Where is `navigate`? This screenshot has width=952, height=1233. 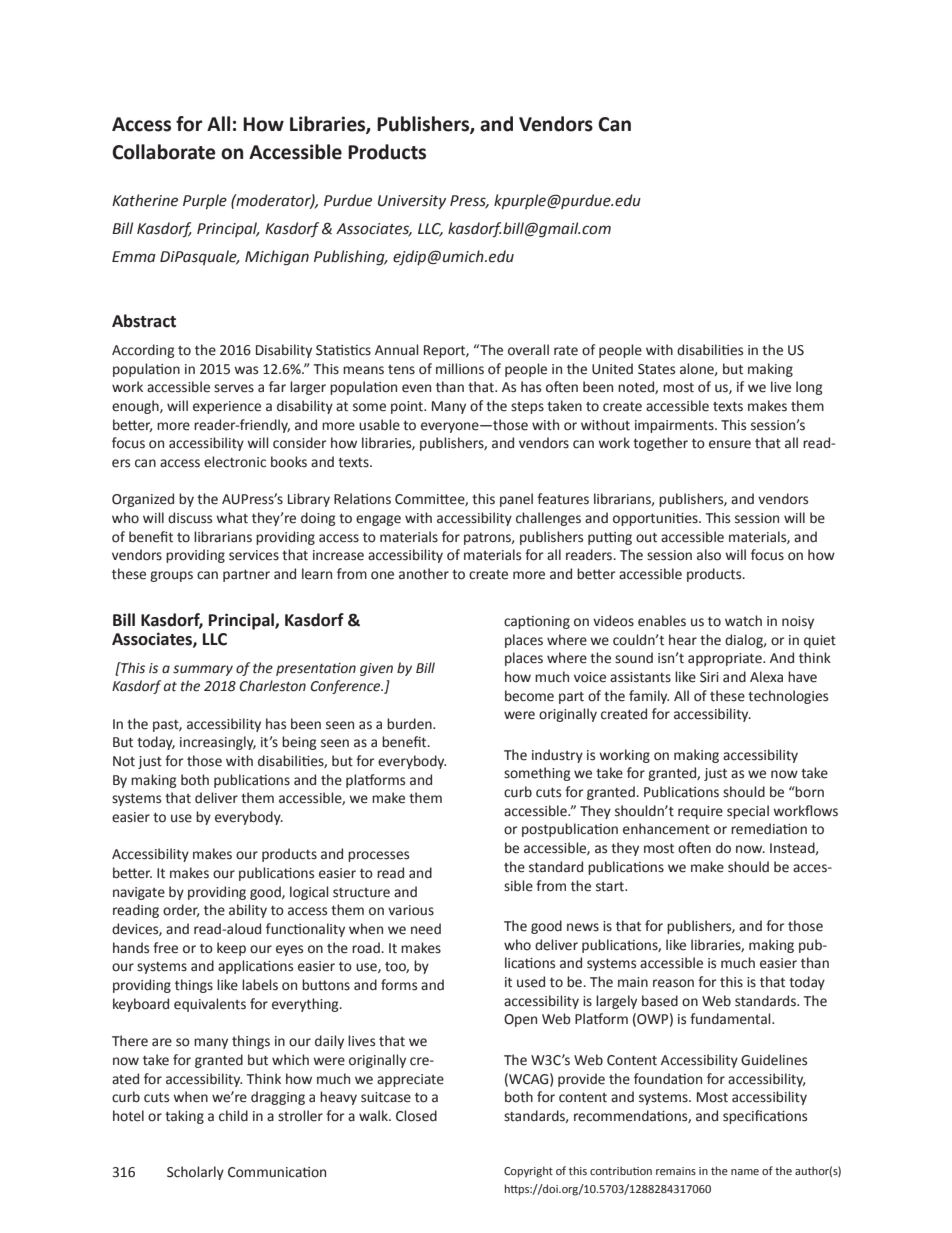
navigate is located at coordinates (139, 893).
